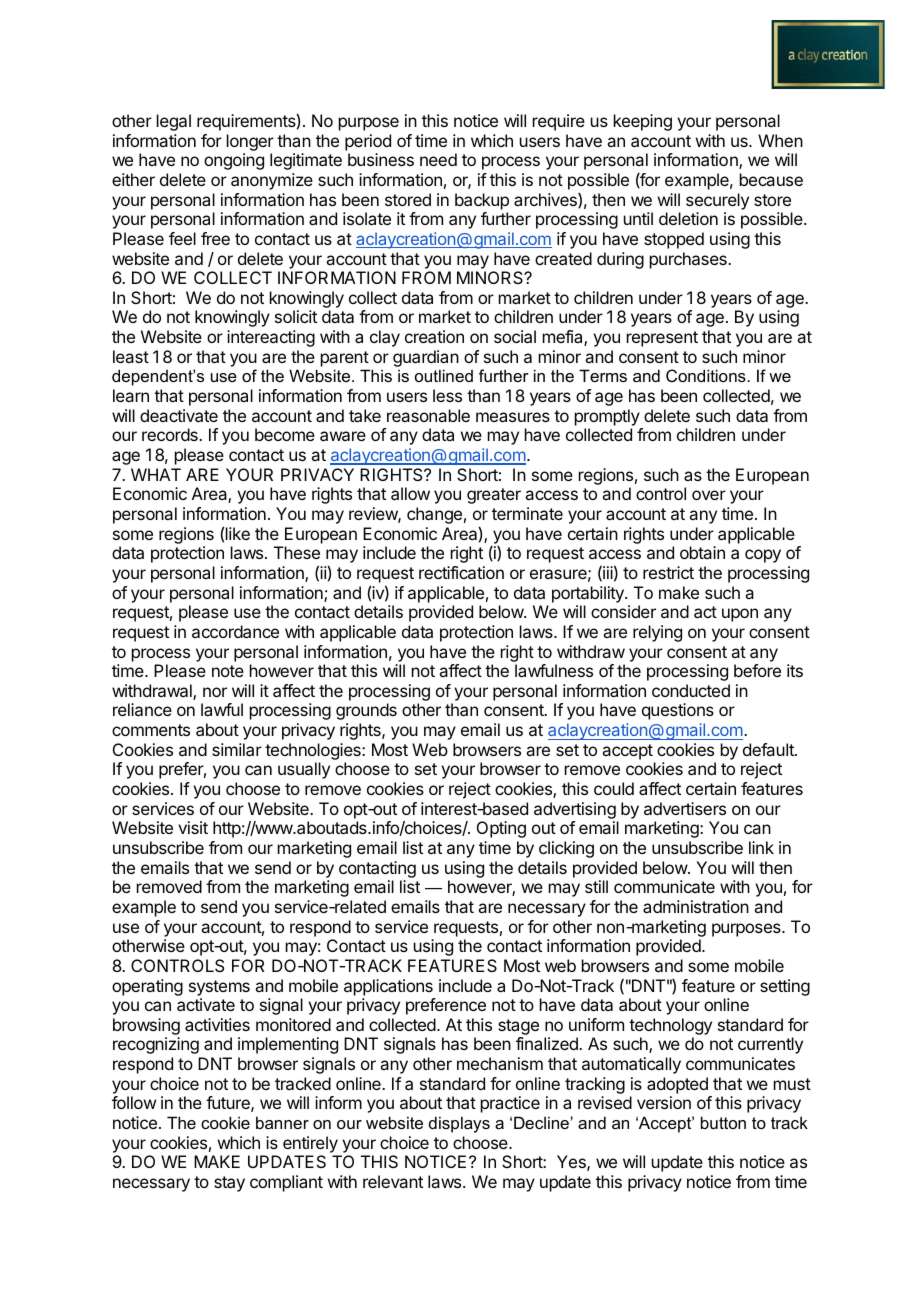  Describe the element at coordinates (229, 1184) in the page. I see `stay` at that location.
